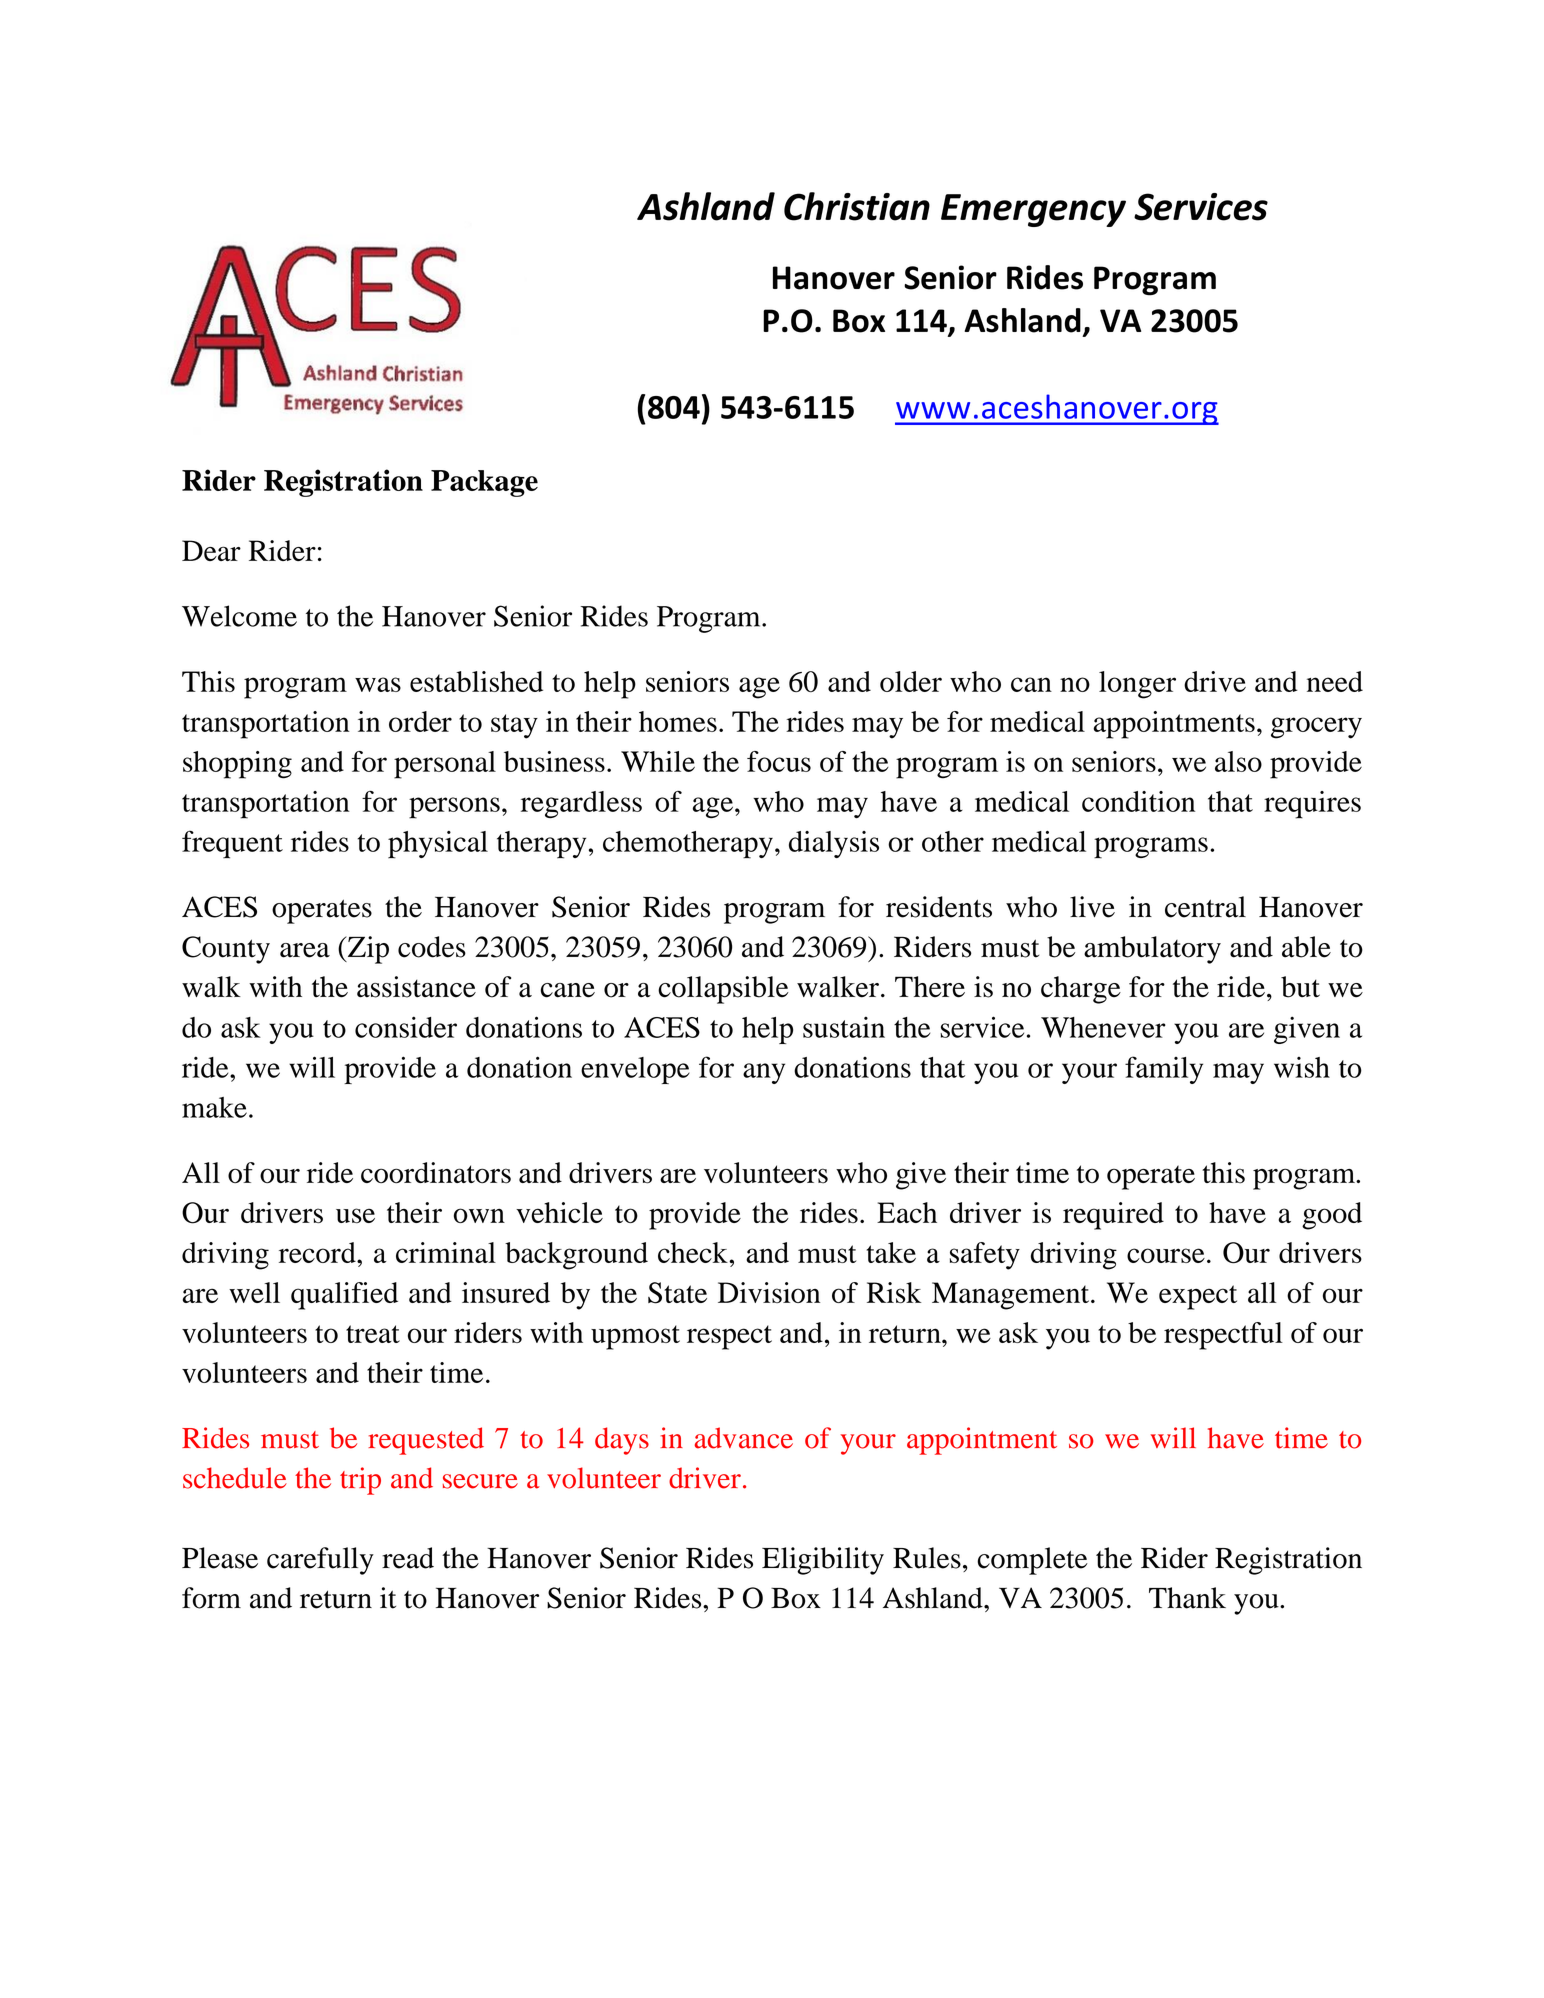  I want to click on Christian, so click(857, 206).
